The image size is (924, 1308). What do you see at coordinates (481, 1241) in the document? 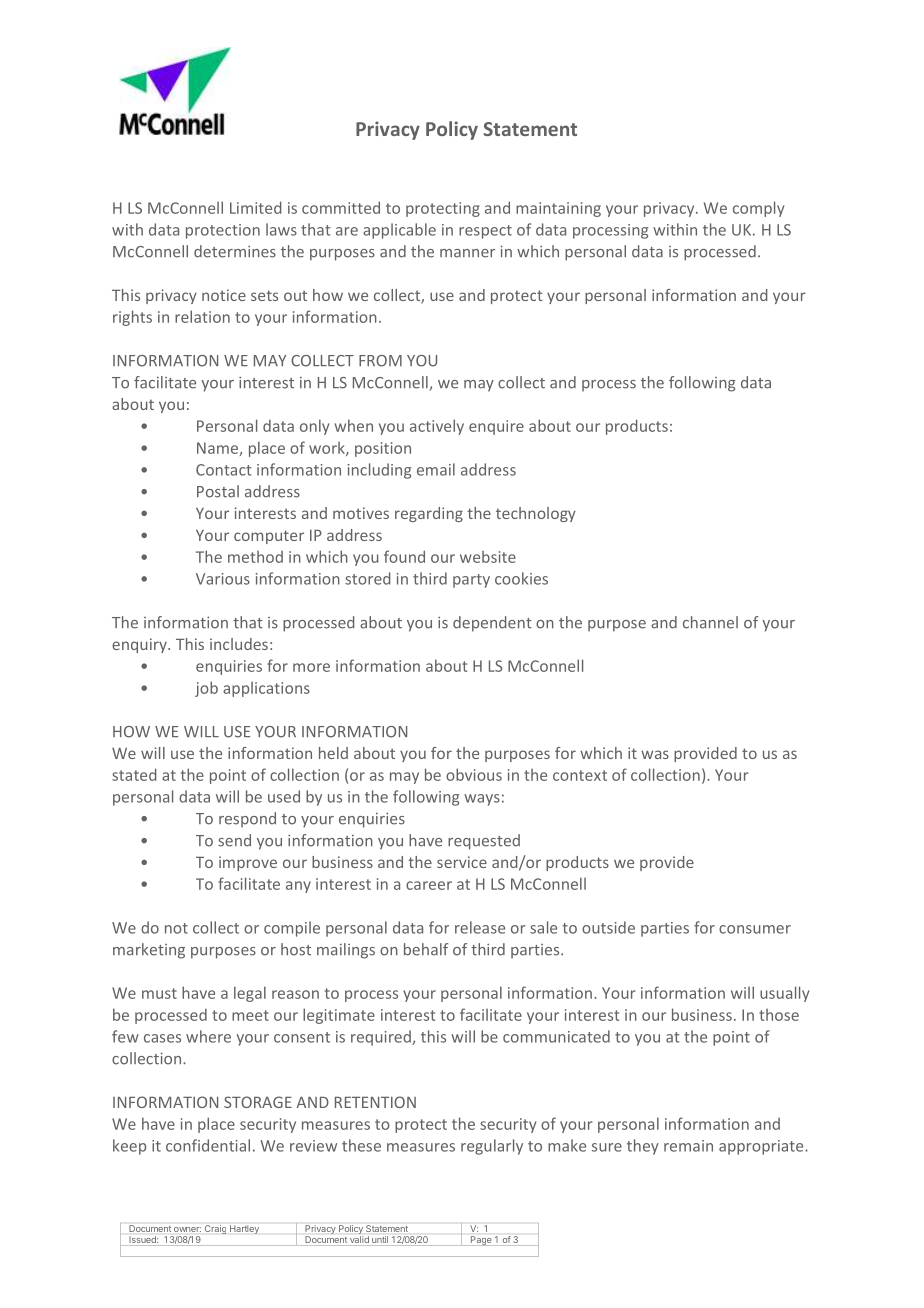
I see `Page` at bounding box center [481, 1241].
